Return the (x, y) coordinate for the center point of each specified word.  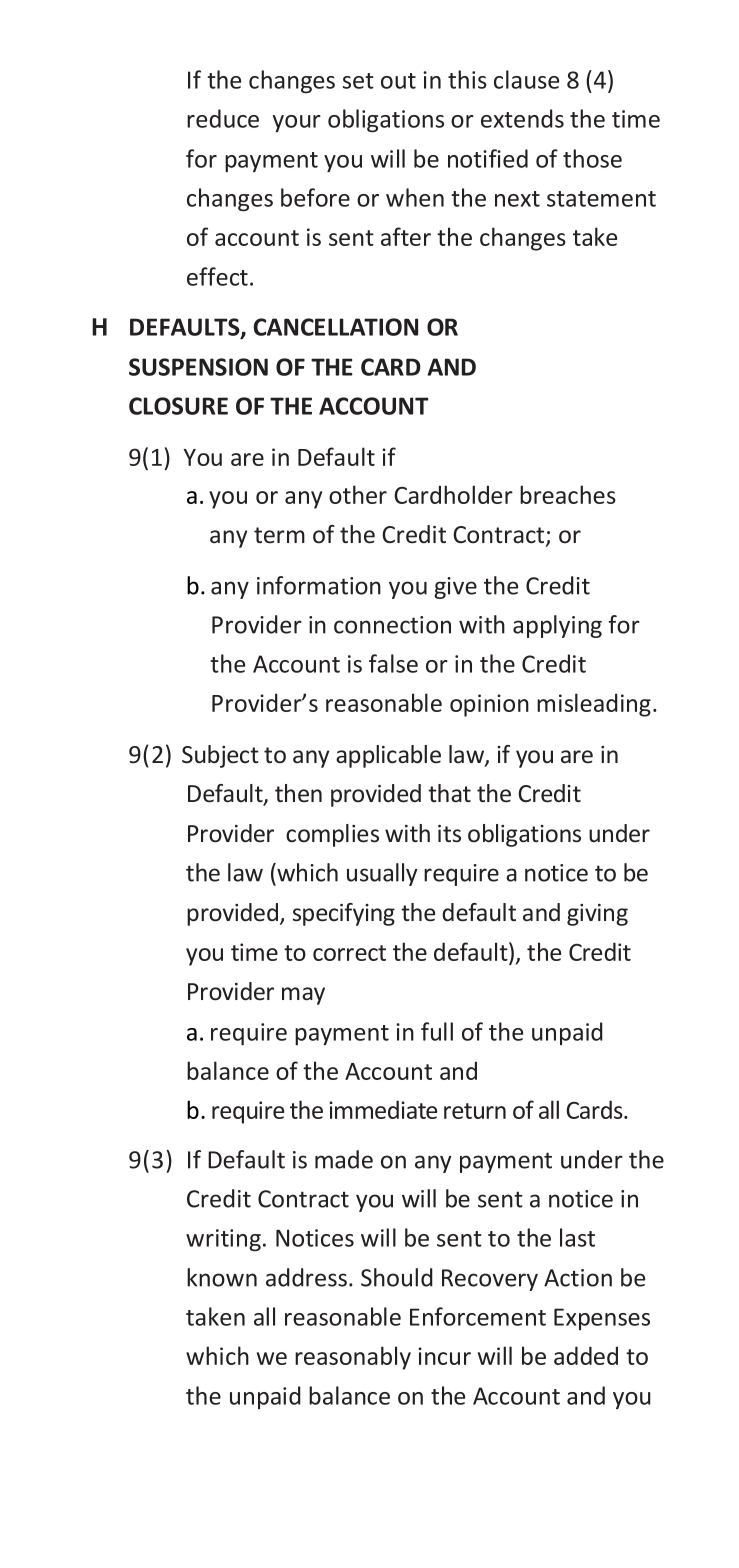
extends (522, 118)
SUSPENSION (198, 367)
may (303, 996)
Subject (220, 756)
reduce (223, 118)
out (398, 81)
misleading (594, 705)
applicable (388, 756)
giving (597, 915)
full (437, 1031)
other (358, 494)
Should (397, 1277)
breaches (568, 494)
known (222, 1277)
